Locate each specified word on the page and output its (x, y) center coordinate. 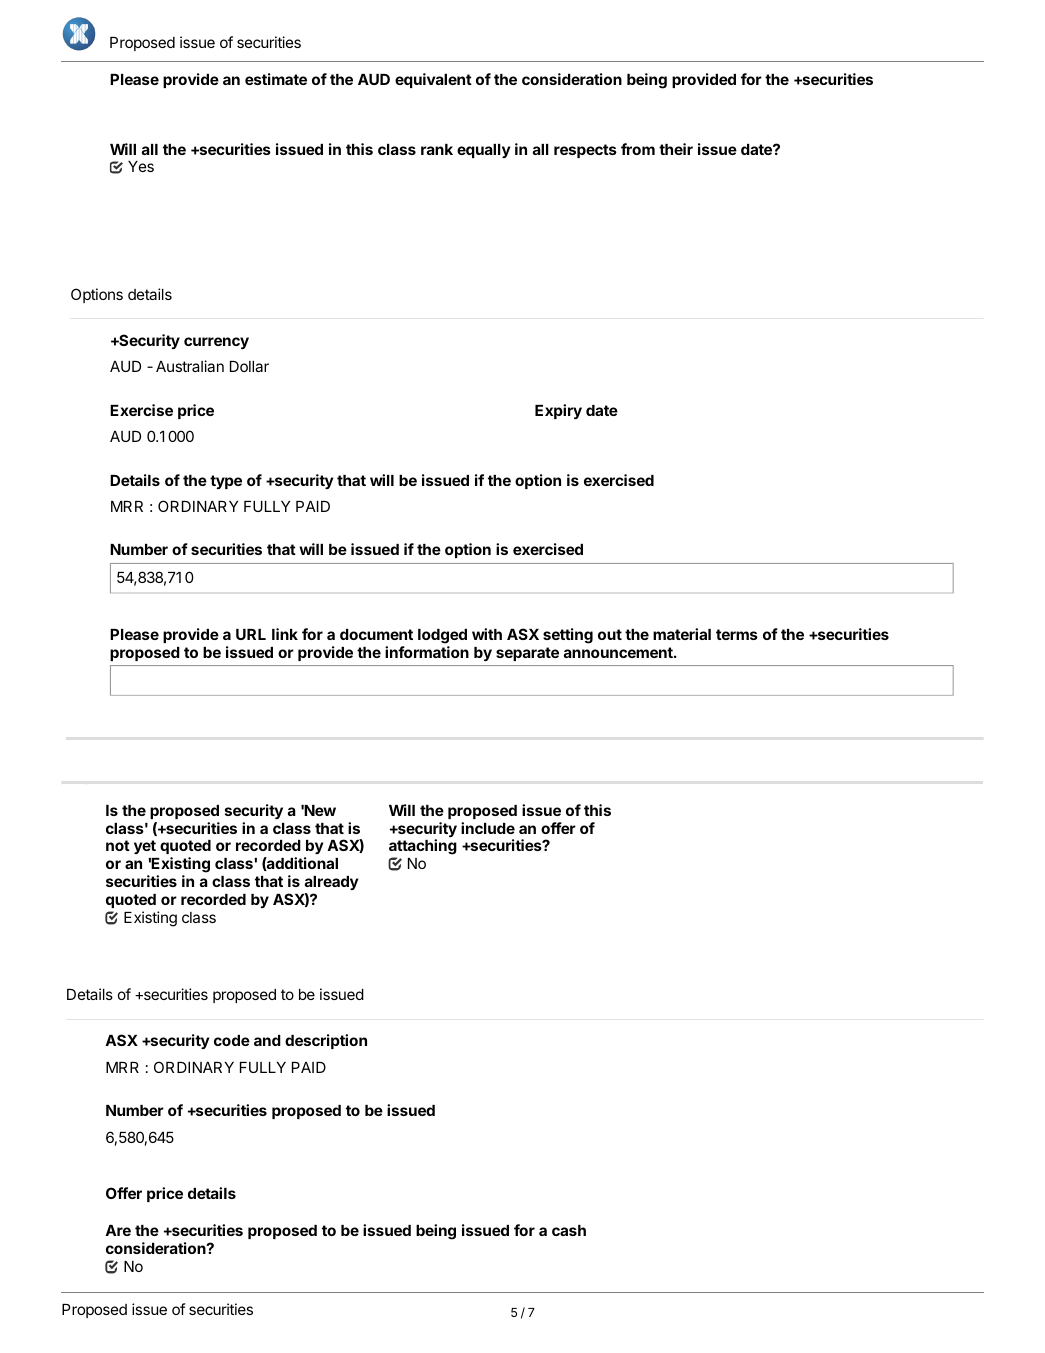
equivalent (433, 80)
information (427, 652)
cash (569, 1230)
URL (251, 634)
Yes (141, 166)
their (676, 149)
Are (118, 1230)
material (682, 634)
